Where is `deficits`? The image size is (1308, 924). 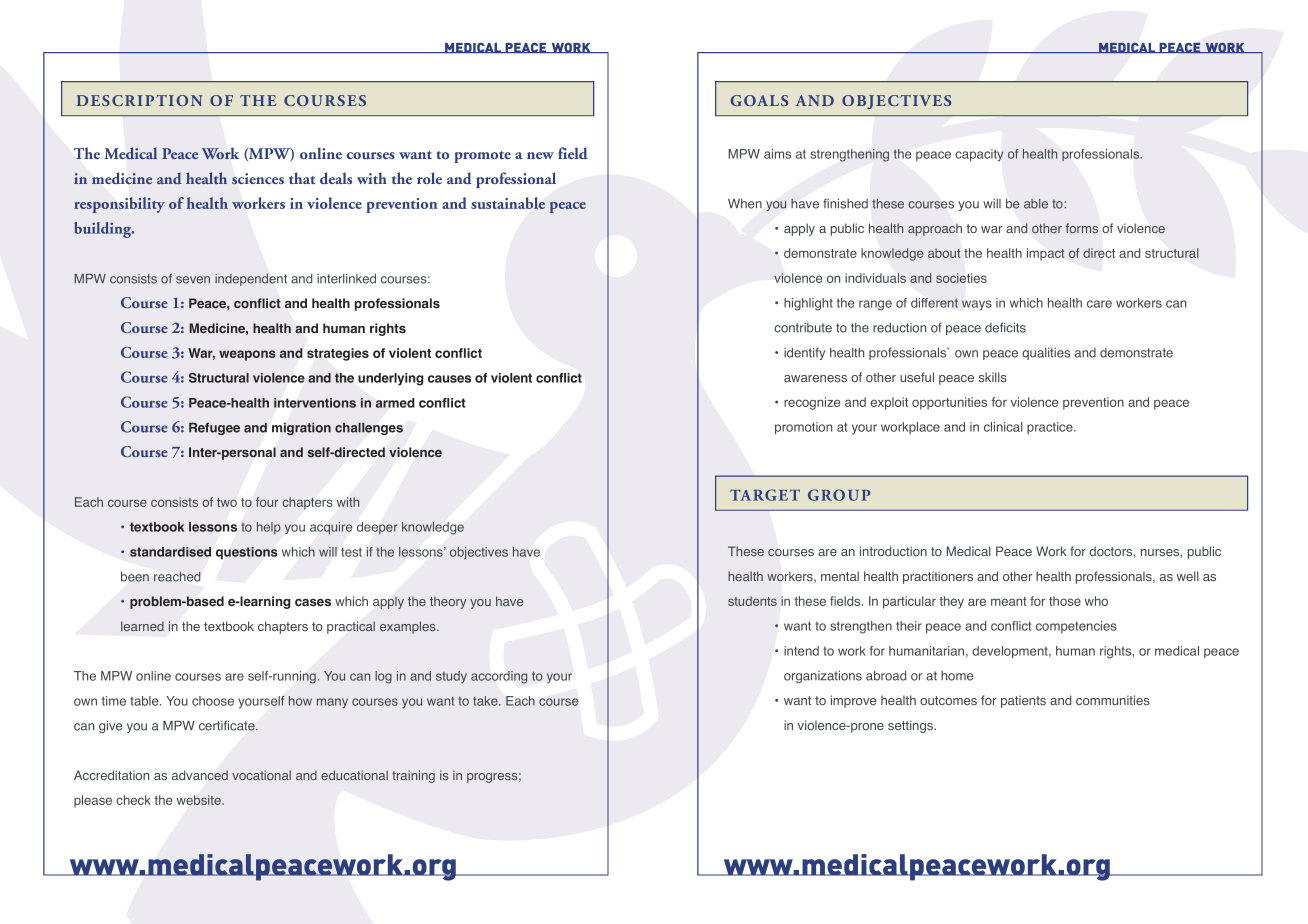
deficits is located at coordinates (1005, 327).
